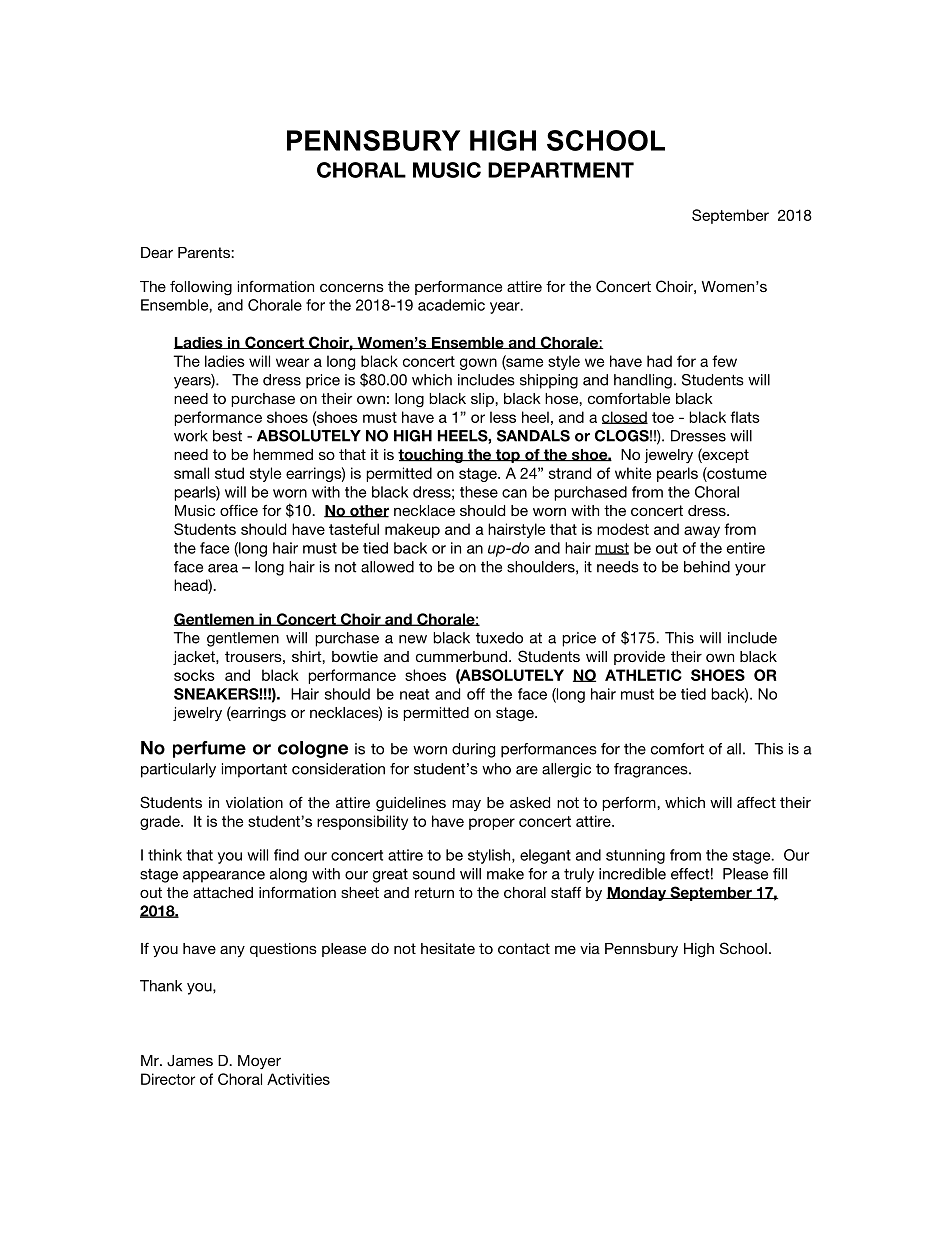 The height and width of the page is (1233, 952). Describe the element at coordinates (259, 1062) in the page. I see `Moyer` at that location.
